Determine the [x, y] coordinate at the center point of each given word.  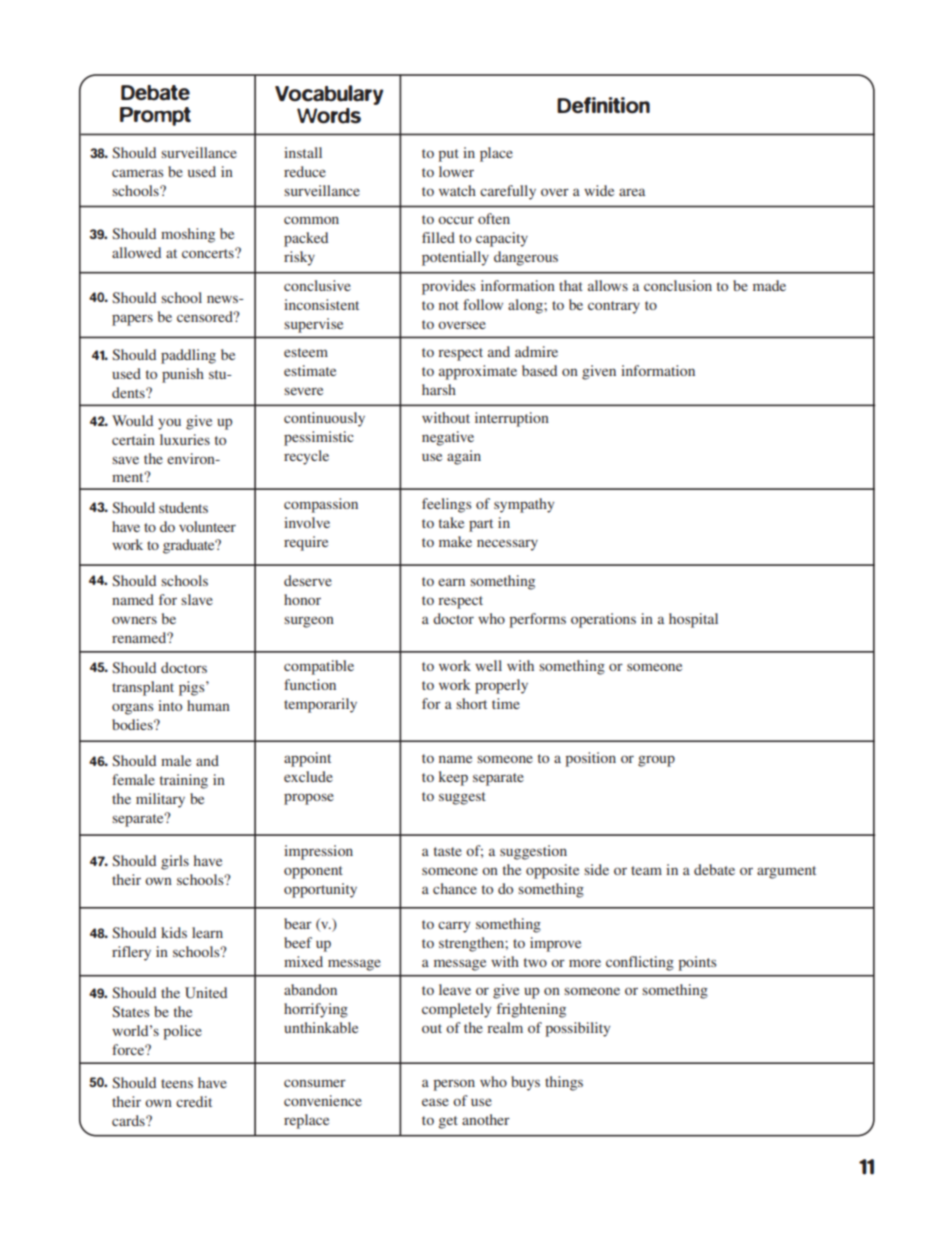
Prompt [155, 116]
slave [197, 599]
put [448, 155]
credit [194, 1101]
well [488, 665]
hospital [693, 620]
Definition [603, 105]
